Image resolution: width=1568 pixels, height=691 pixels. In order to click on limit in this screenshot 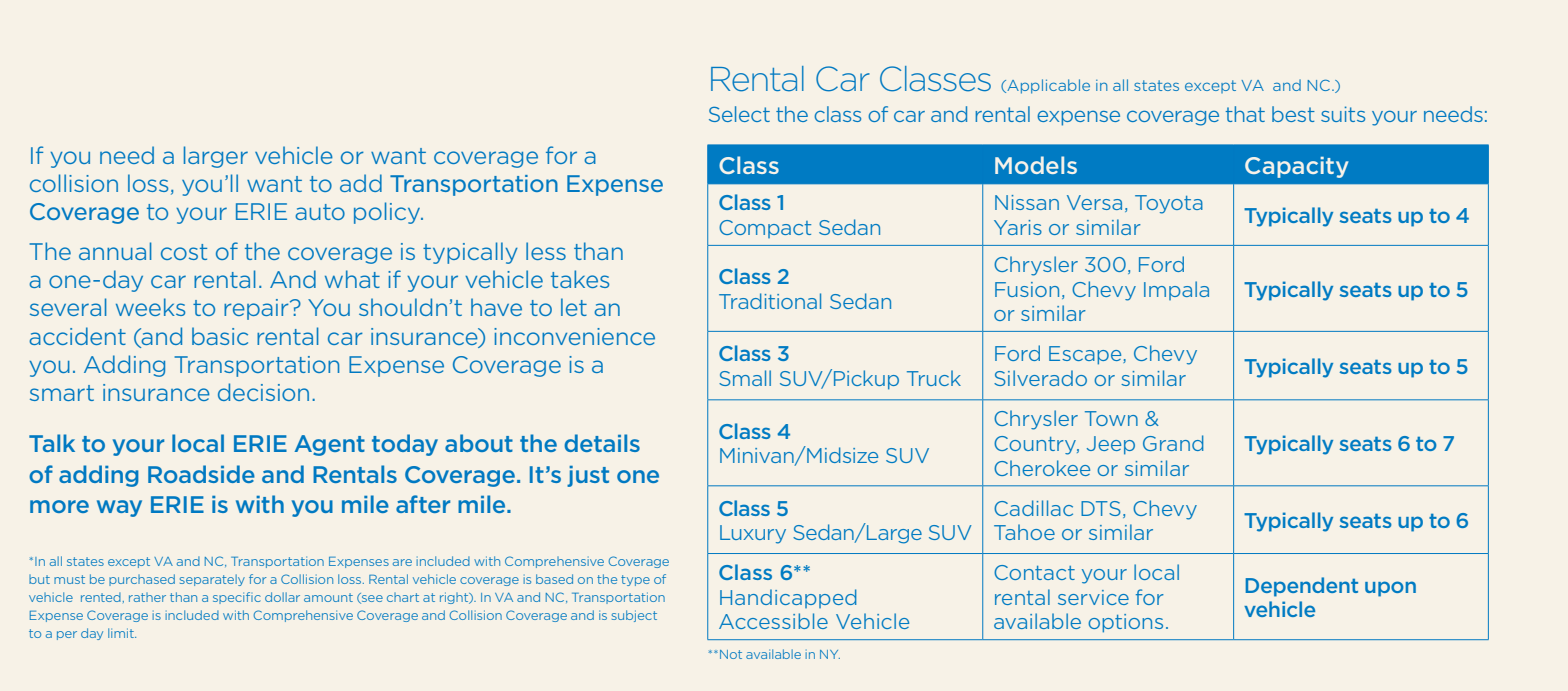, I will do `click(122, 633)`.
